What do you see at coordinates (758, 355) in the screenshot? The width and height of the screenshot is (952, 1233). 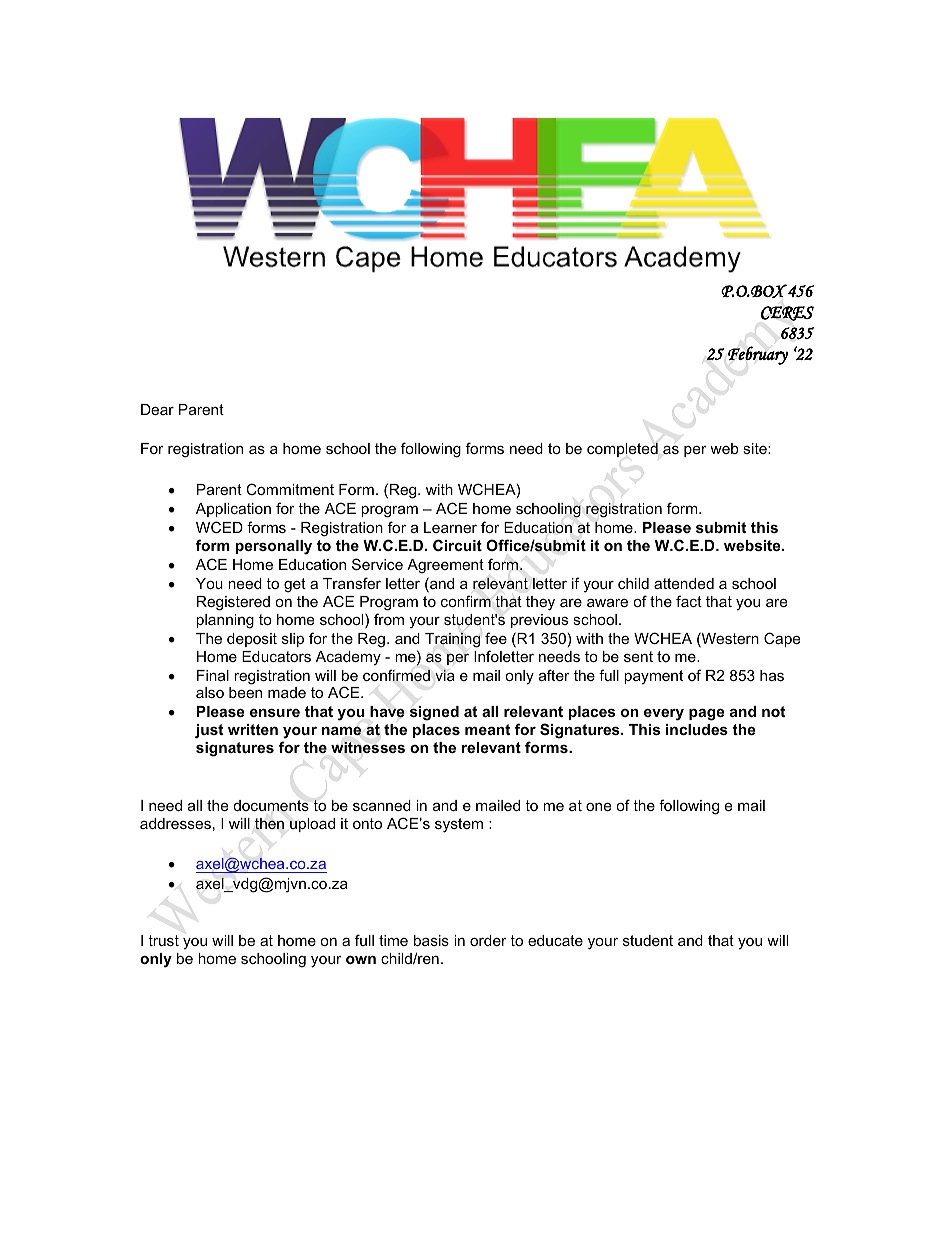 I see `February` at bounding box center [758, 355].
